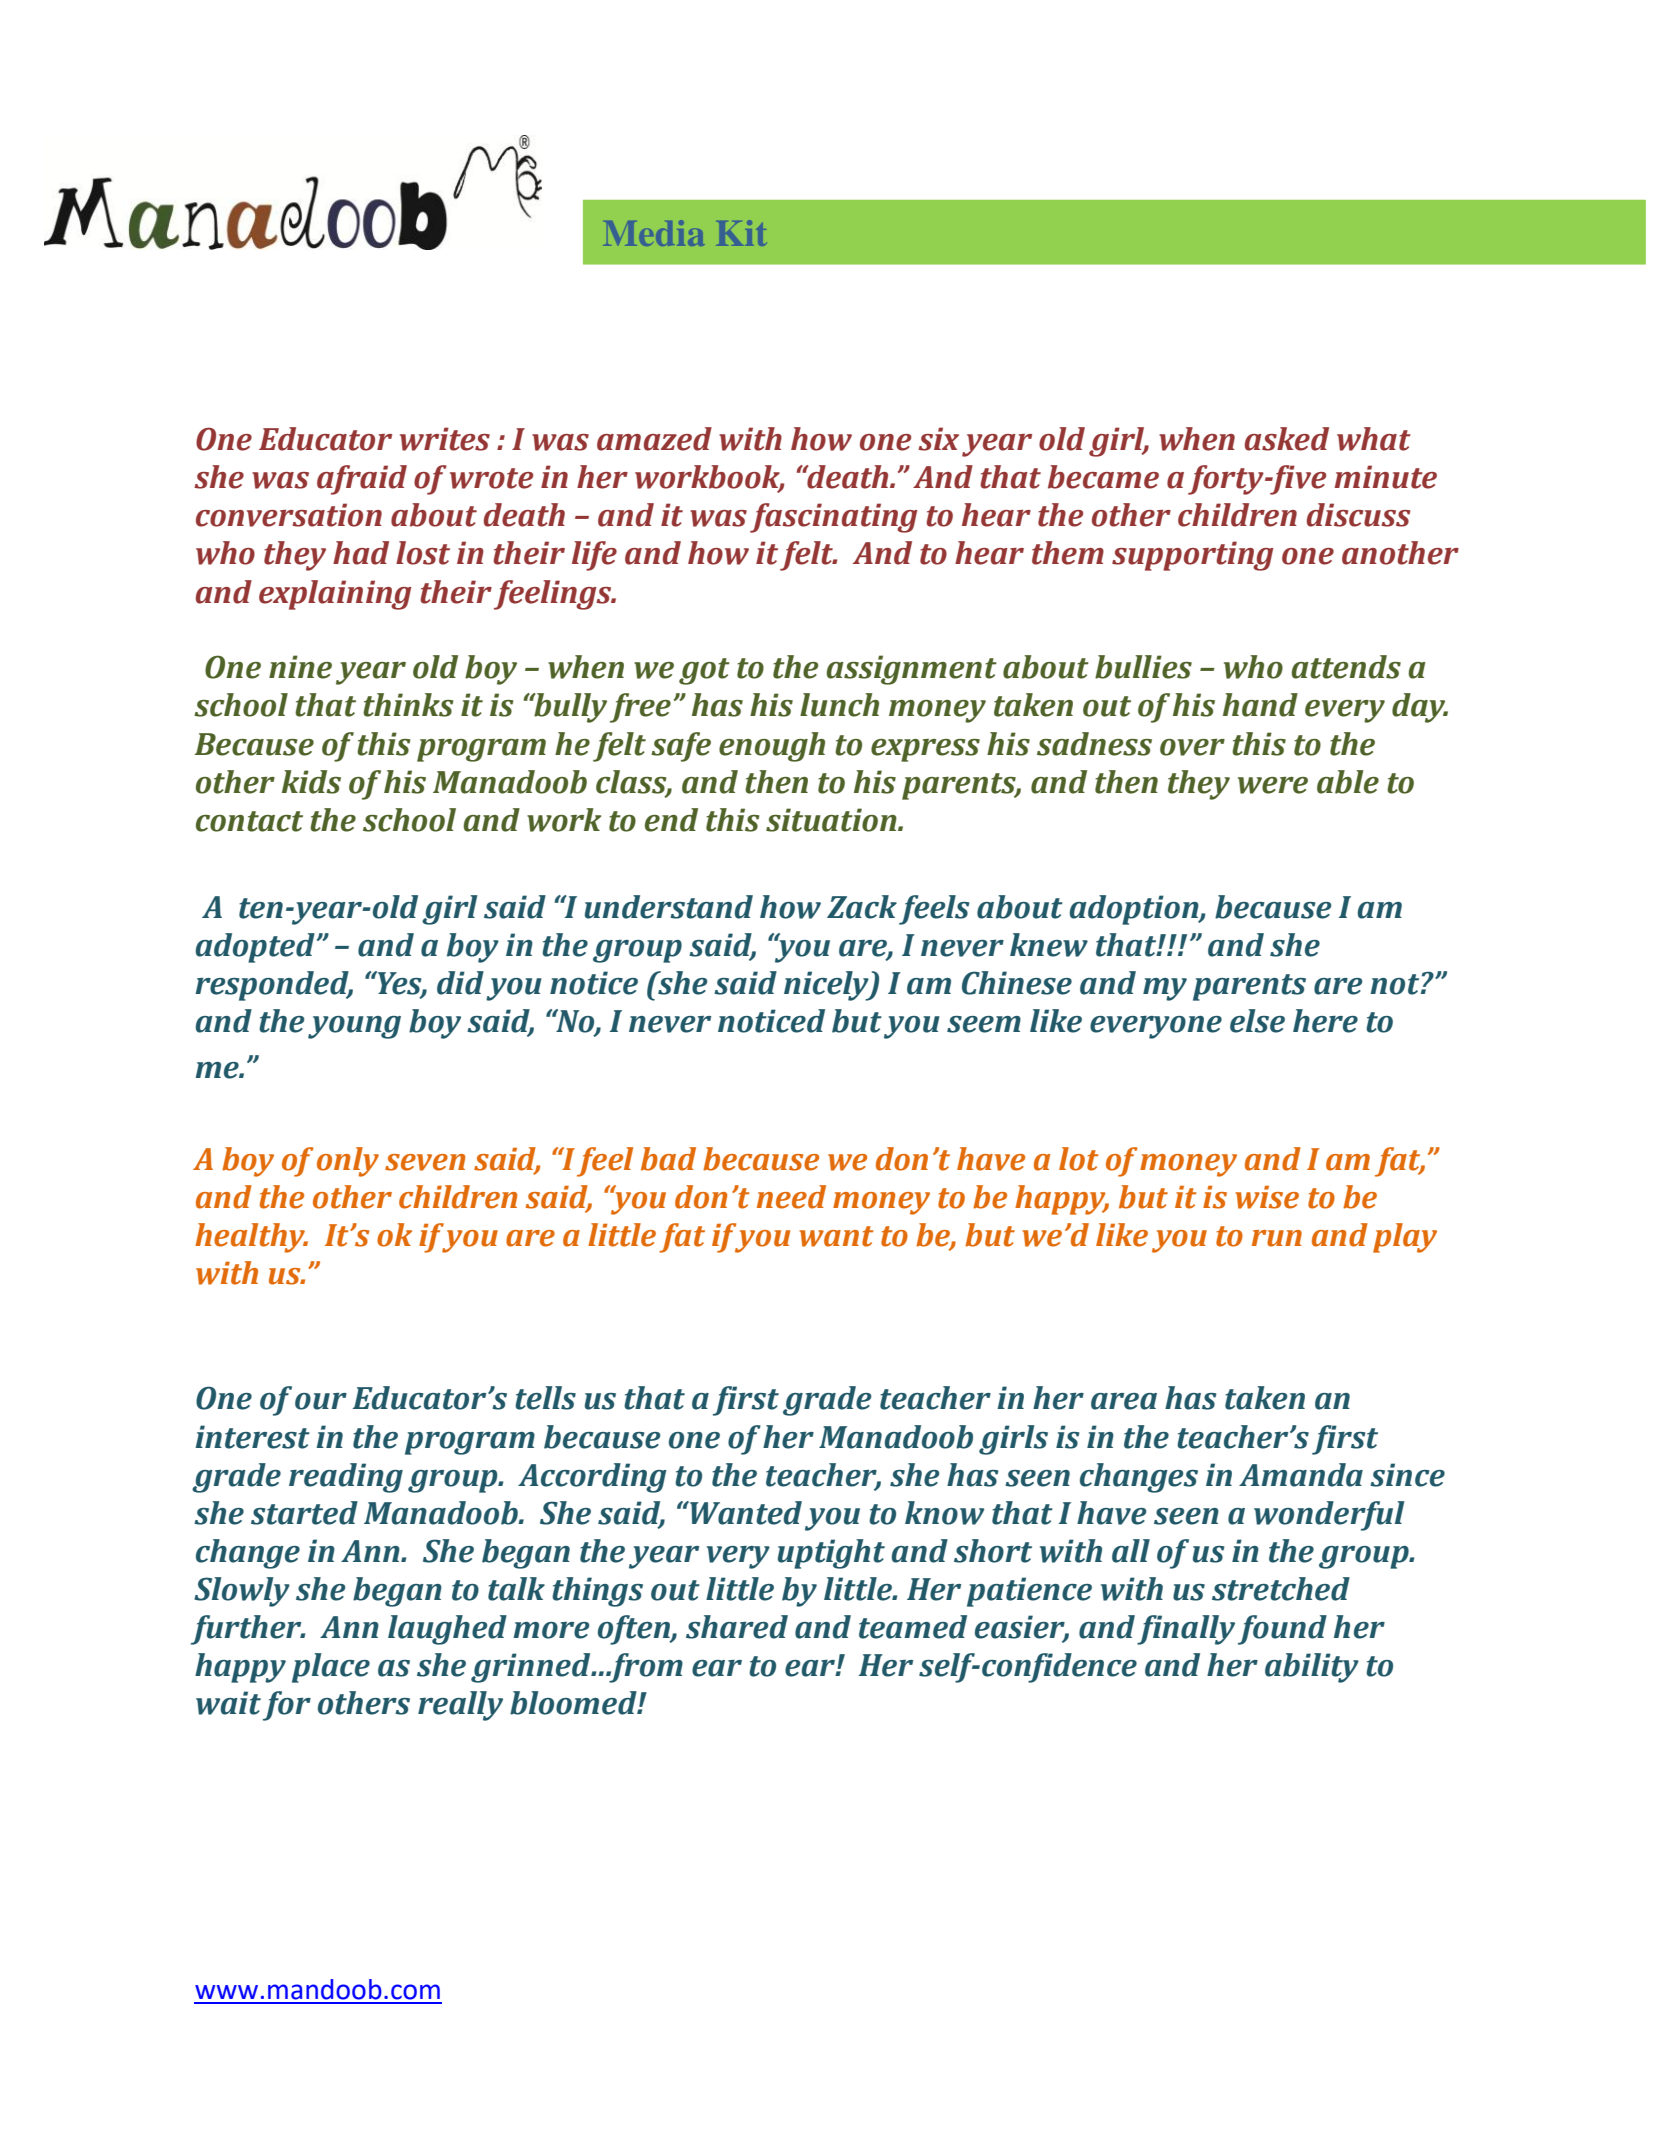 This screenshot has height=2141, width=1655. Describe the element at coordinates (1267, 1197) in the screenshot. I see `wise` at that location.
